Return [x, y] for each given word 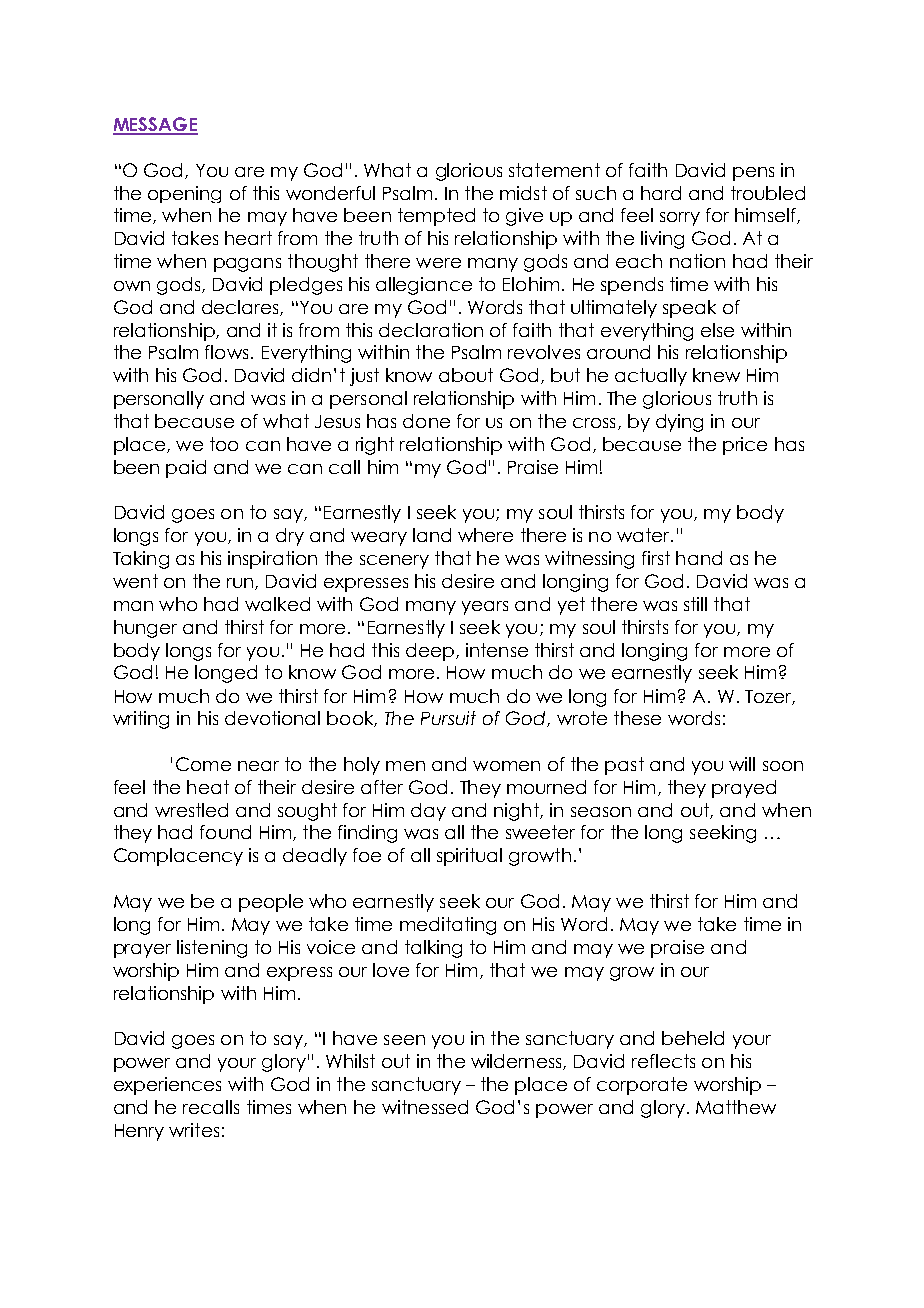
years [485, 608]
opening [184, 194]
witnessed [425, 1107]
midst [523, 193]
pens [753, 174]
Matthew [736, 1107]
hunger [145, 629]
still [695, 604]
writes [194, 1130]
